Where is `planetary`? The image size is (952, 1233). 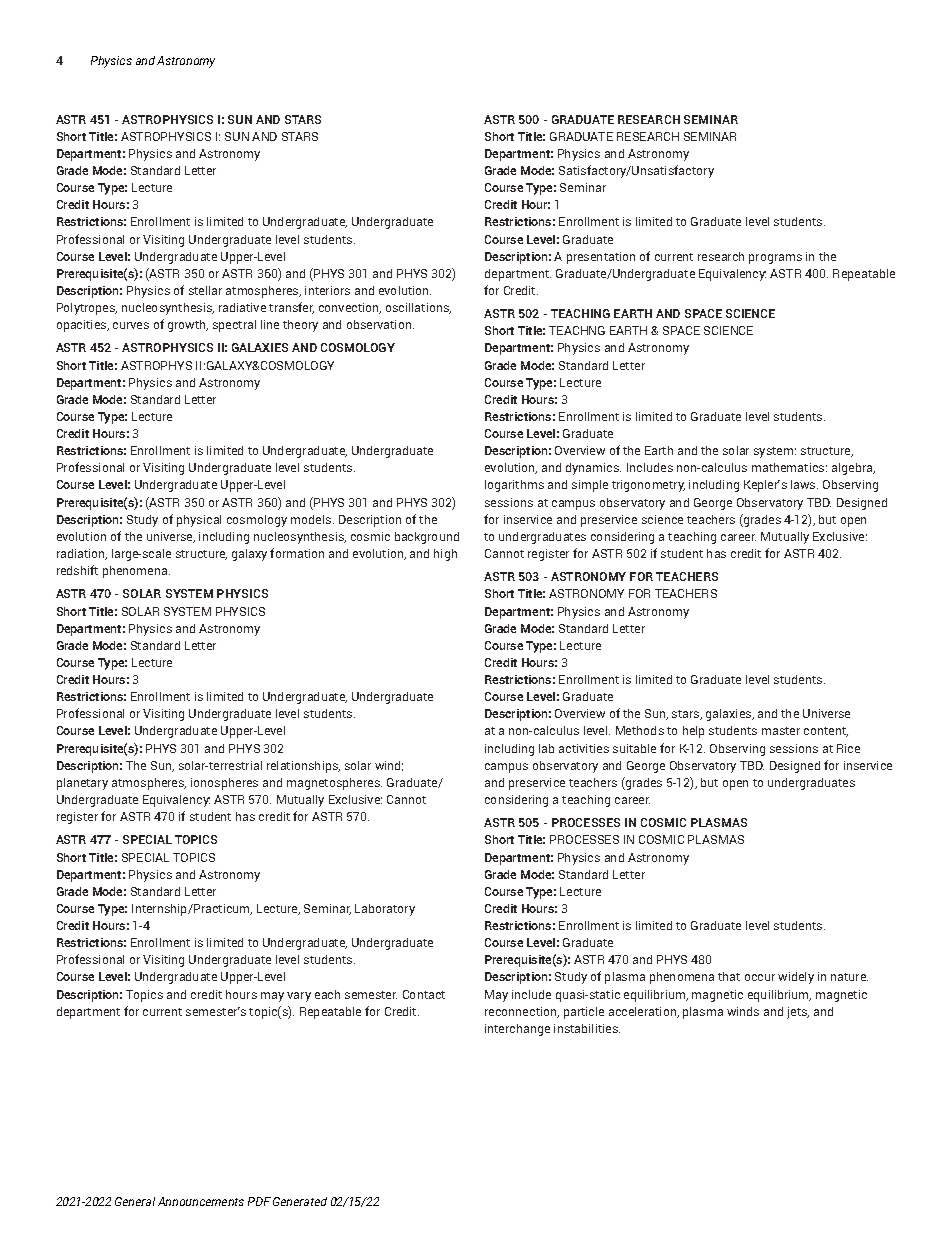 planetary is located at coordinates (82, 784).
